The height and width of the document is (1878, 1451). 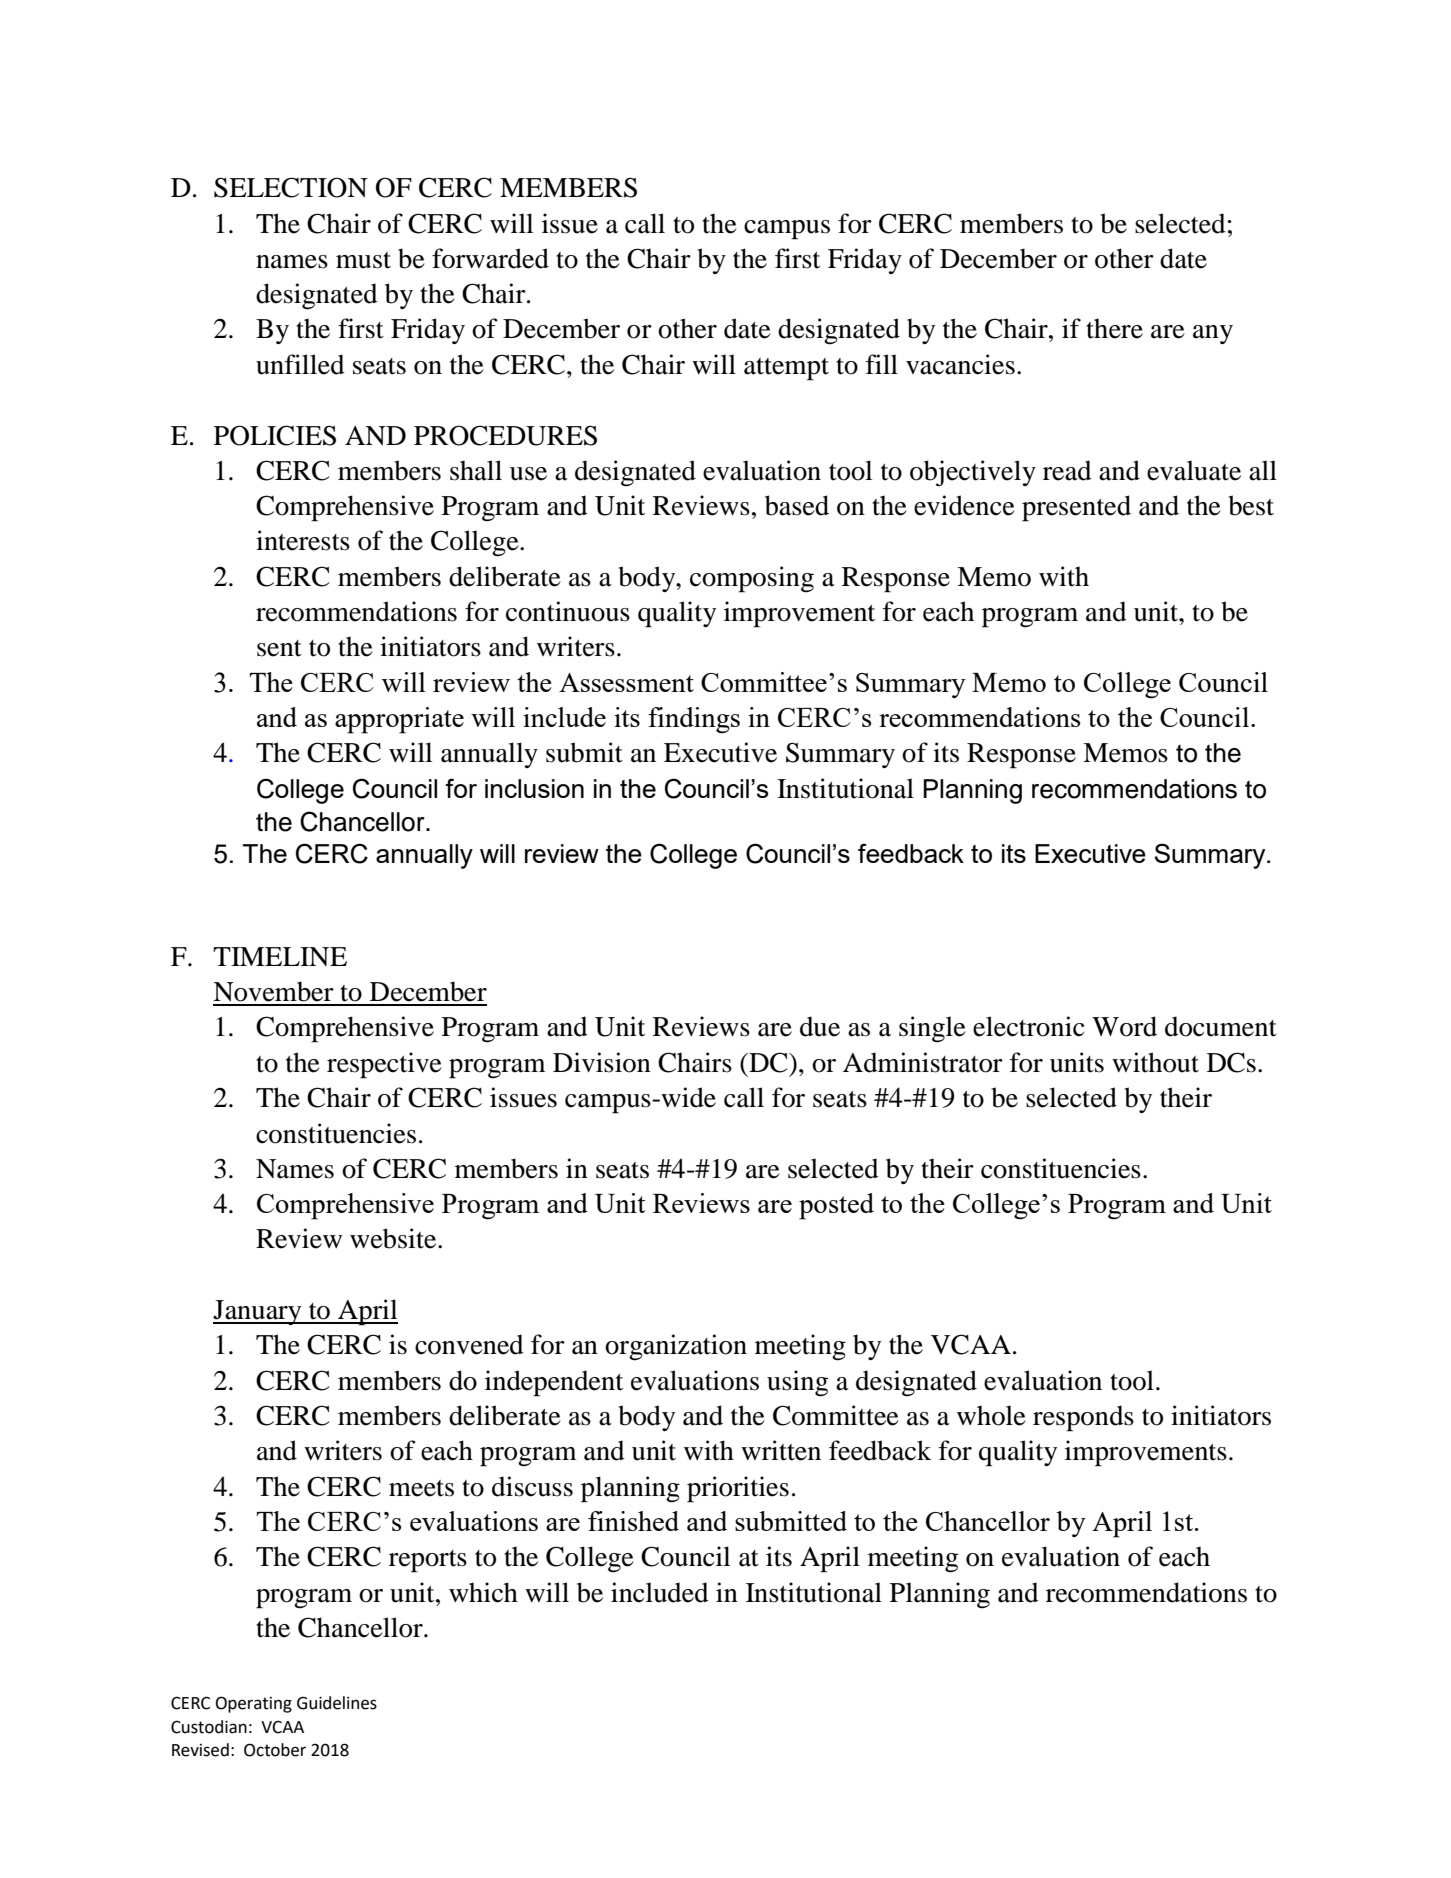 I want to click on interests, so click(x=303, y=540).
